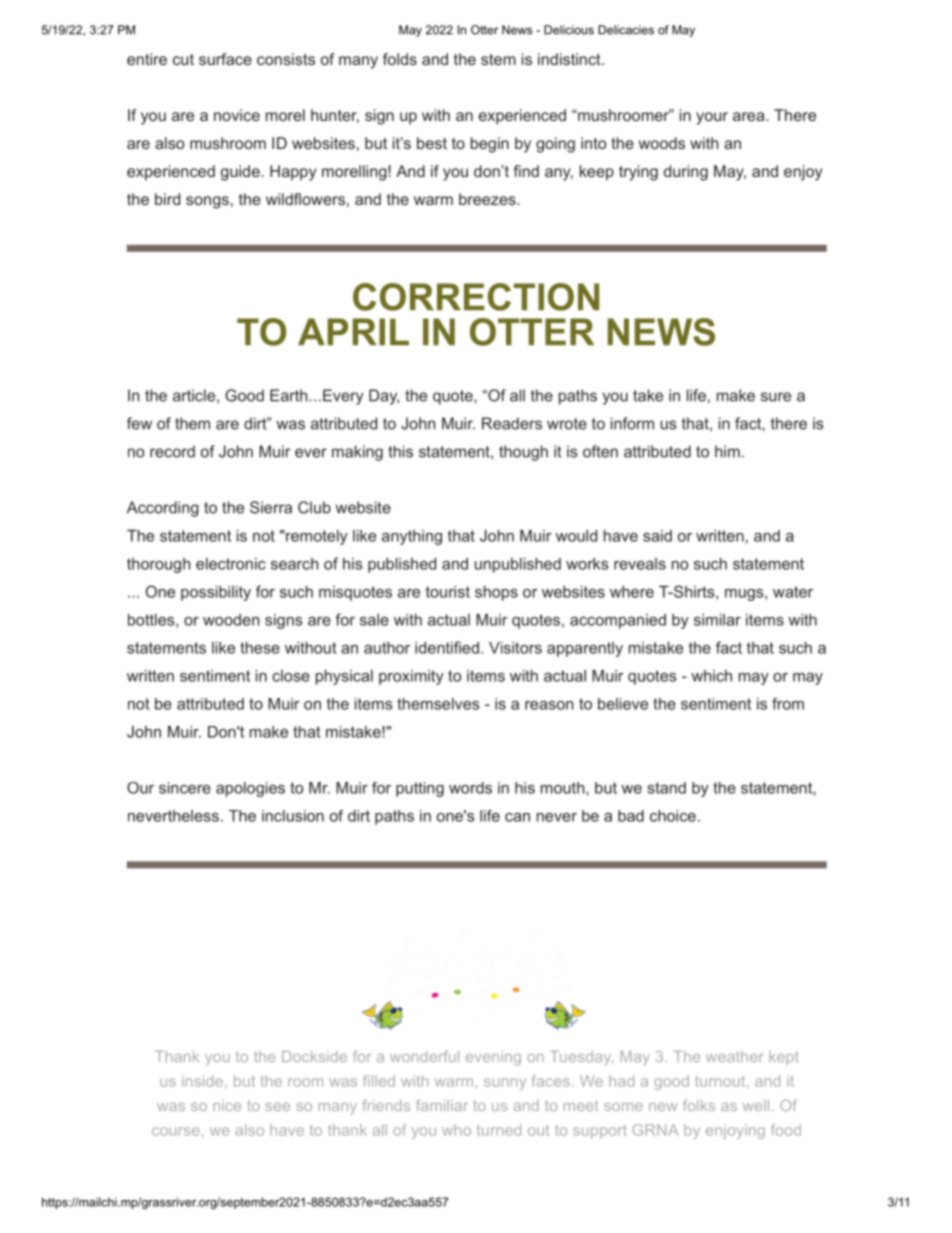  What do you see at coordinates (498, 59) in the page?
I see `stem` at bounding box center [498, 59].
